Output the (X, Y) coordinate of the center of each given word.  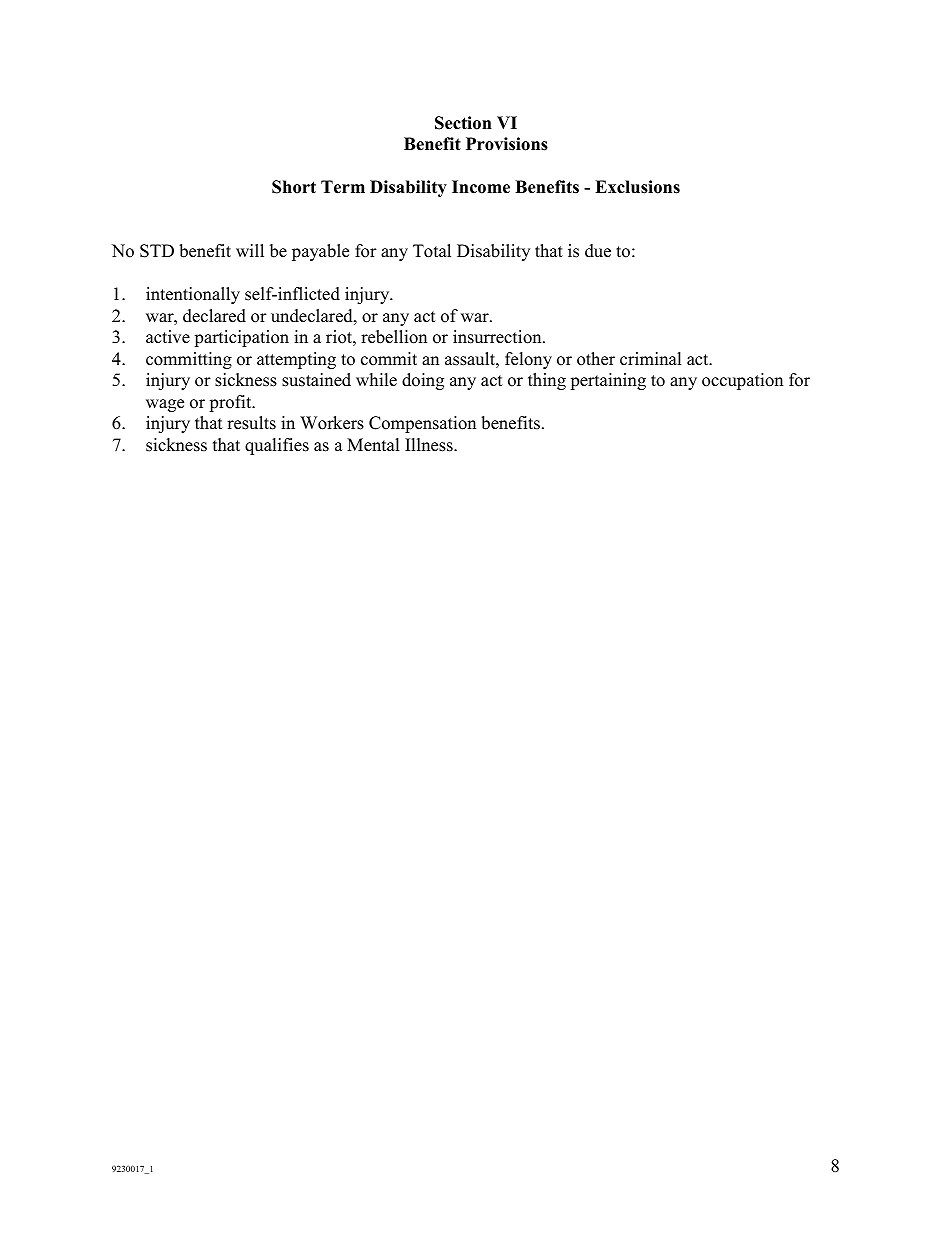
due (598, 251)
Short (294, 187)
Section (463, 123)
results (251, 423)
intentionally (193, 295)
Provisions (507, 144)
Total (432, 251)
